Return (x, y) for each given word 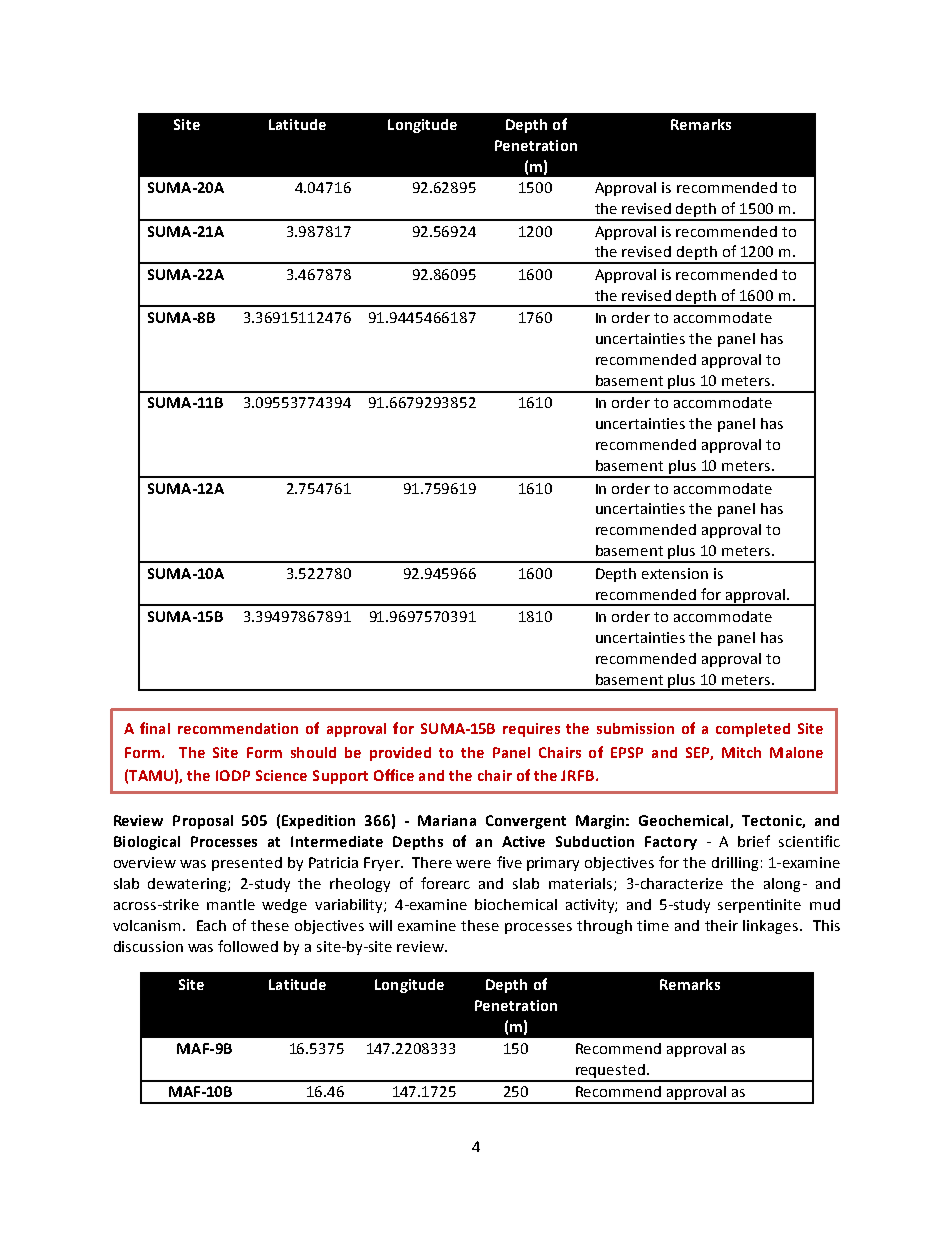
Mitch (741, 752)
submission (635, 728)
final (155, 728)
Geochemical (685, 821)
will (380, 925)
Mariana (447, 820)
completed (753, 730)
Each (211, 925)
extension (675, 573)
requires (531, 730)
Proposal (203, 822)
